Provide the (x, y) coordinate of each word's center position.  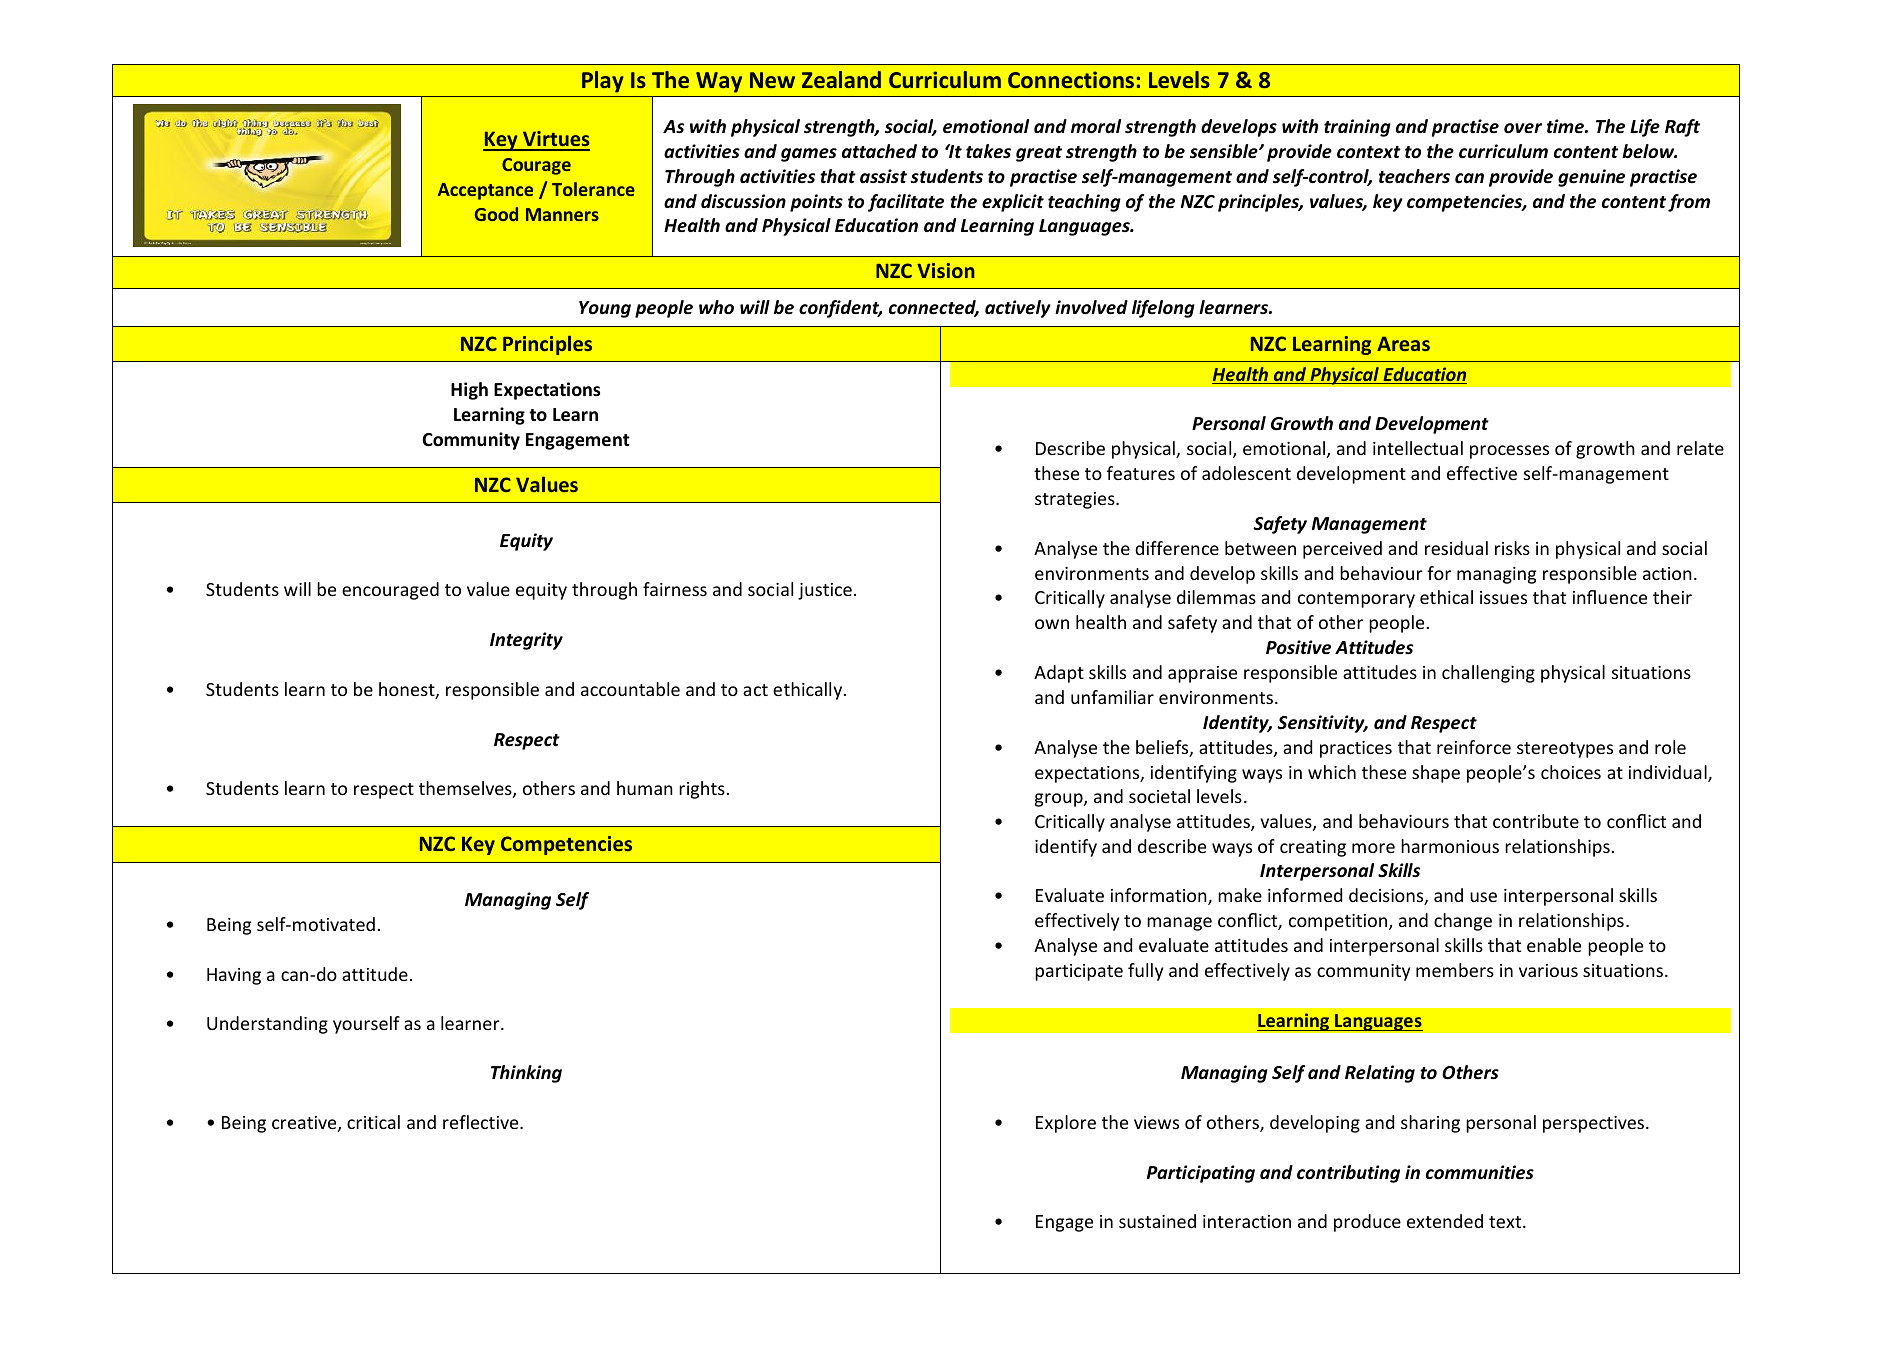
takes (988, 151)
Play (603, 82)
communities (1480, 1172)
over (1523, 128)
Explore (1066, 1124)
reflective (482, 1122)
